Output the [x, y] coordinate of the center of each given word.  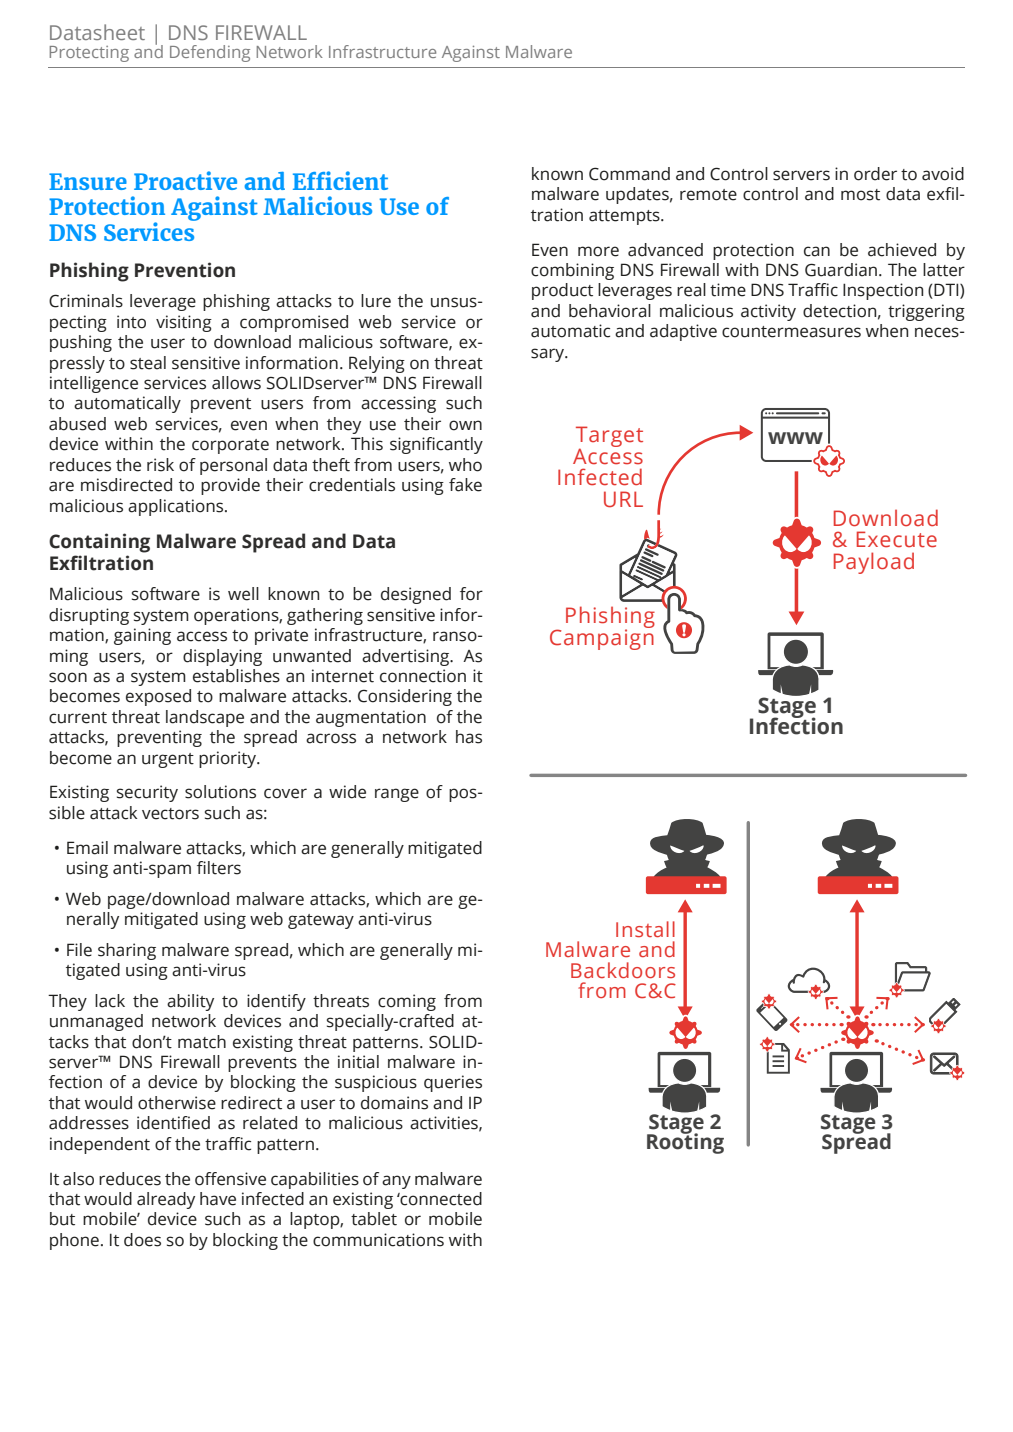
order [875, 174]
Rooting [685, 1142]
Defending [210, 53]
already [166, 1200]
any [396, 1182]
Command [629, 174]
